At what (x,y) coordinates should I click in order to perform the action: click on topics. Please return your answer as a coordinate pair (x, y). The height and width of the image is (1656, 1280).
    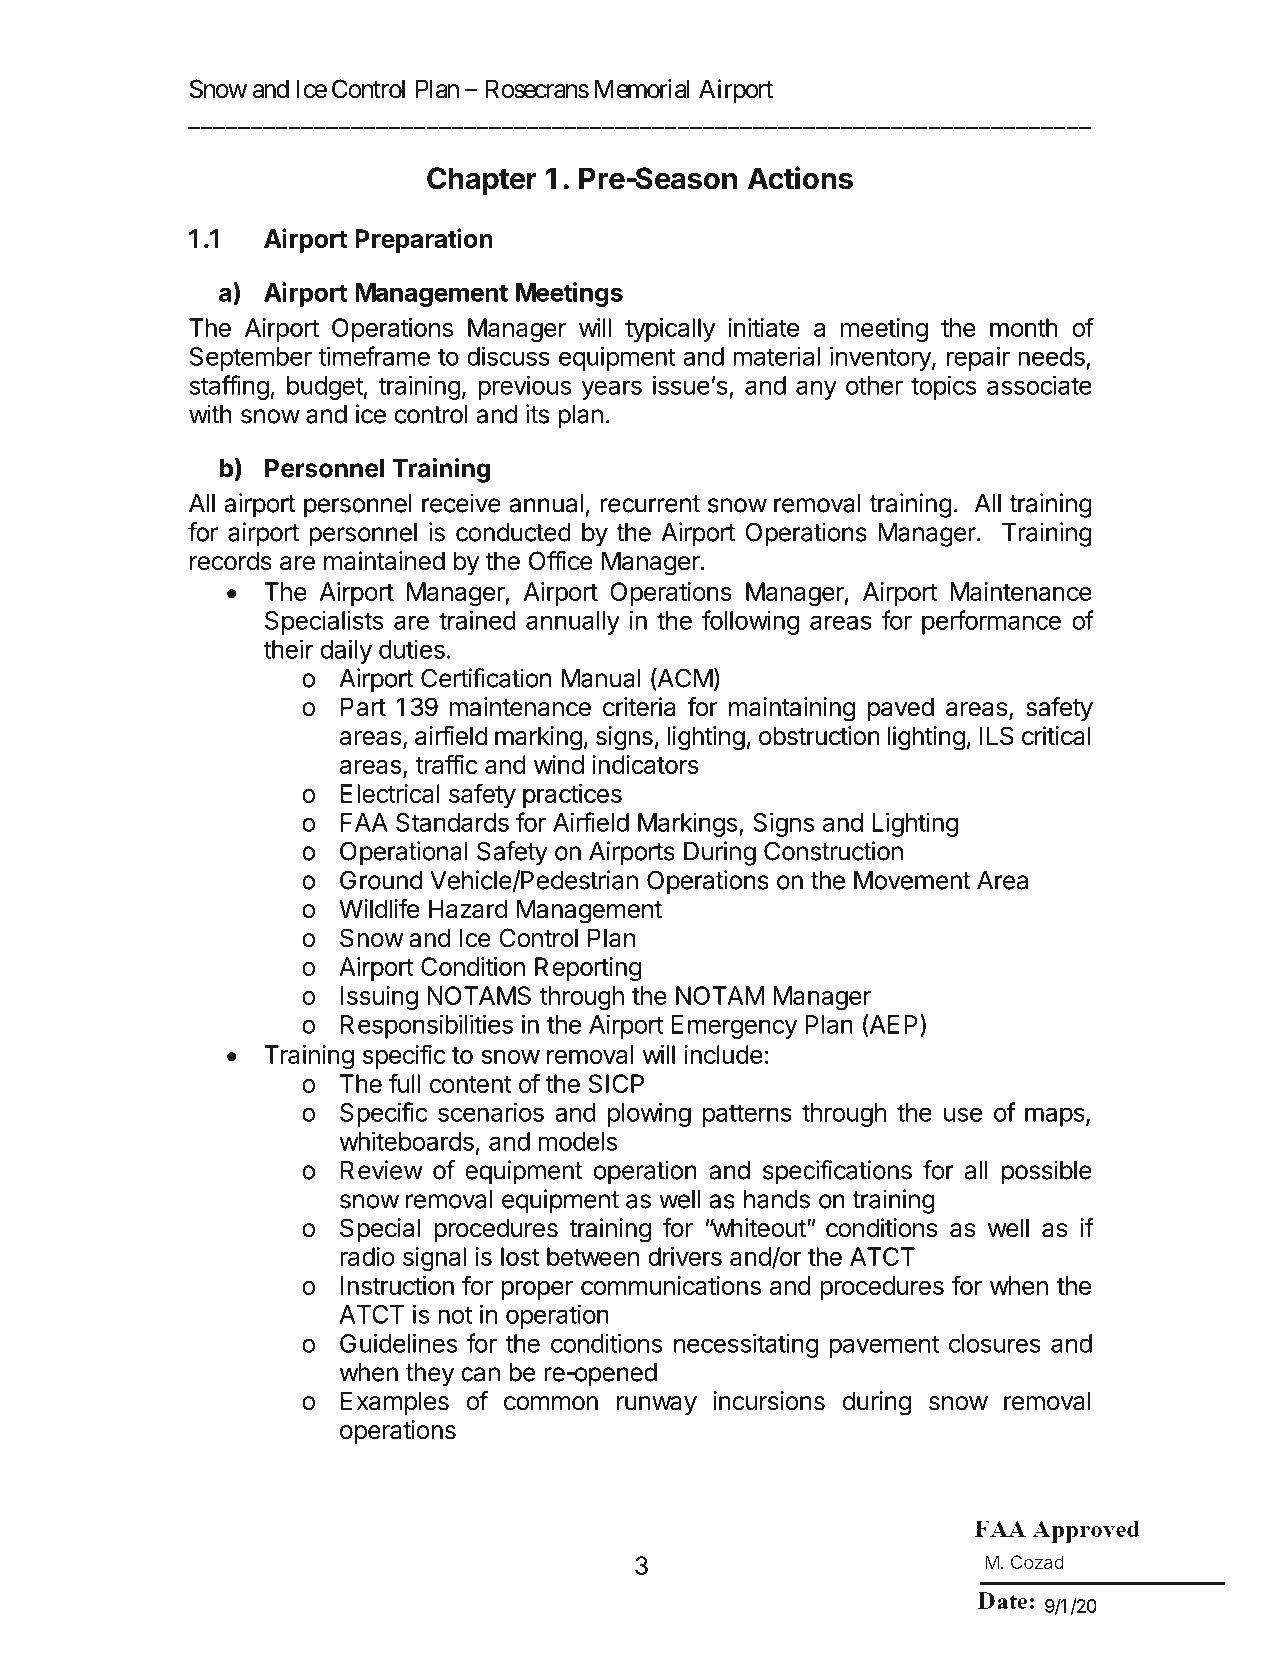
    Looking at the image, I should click on (944, 387).
